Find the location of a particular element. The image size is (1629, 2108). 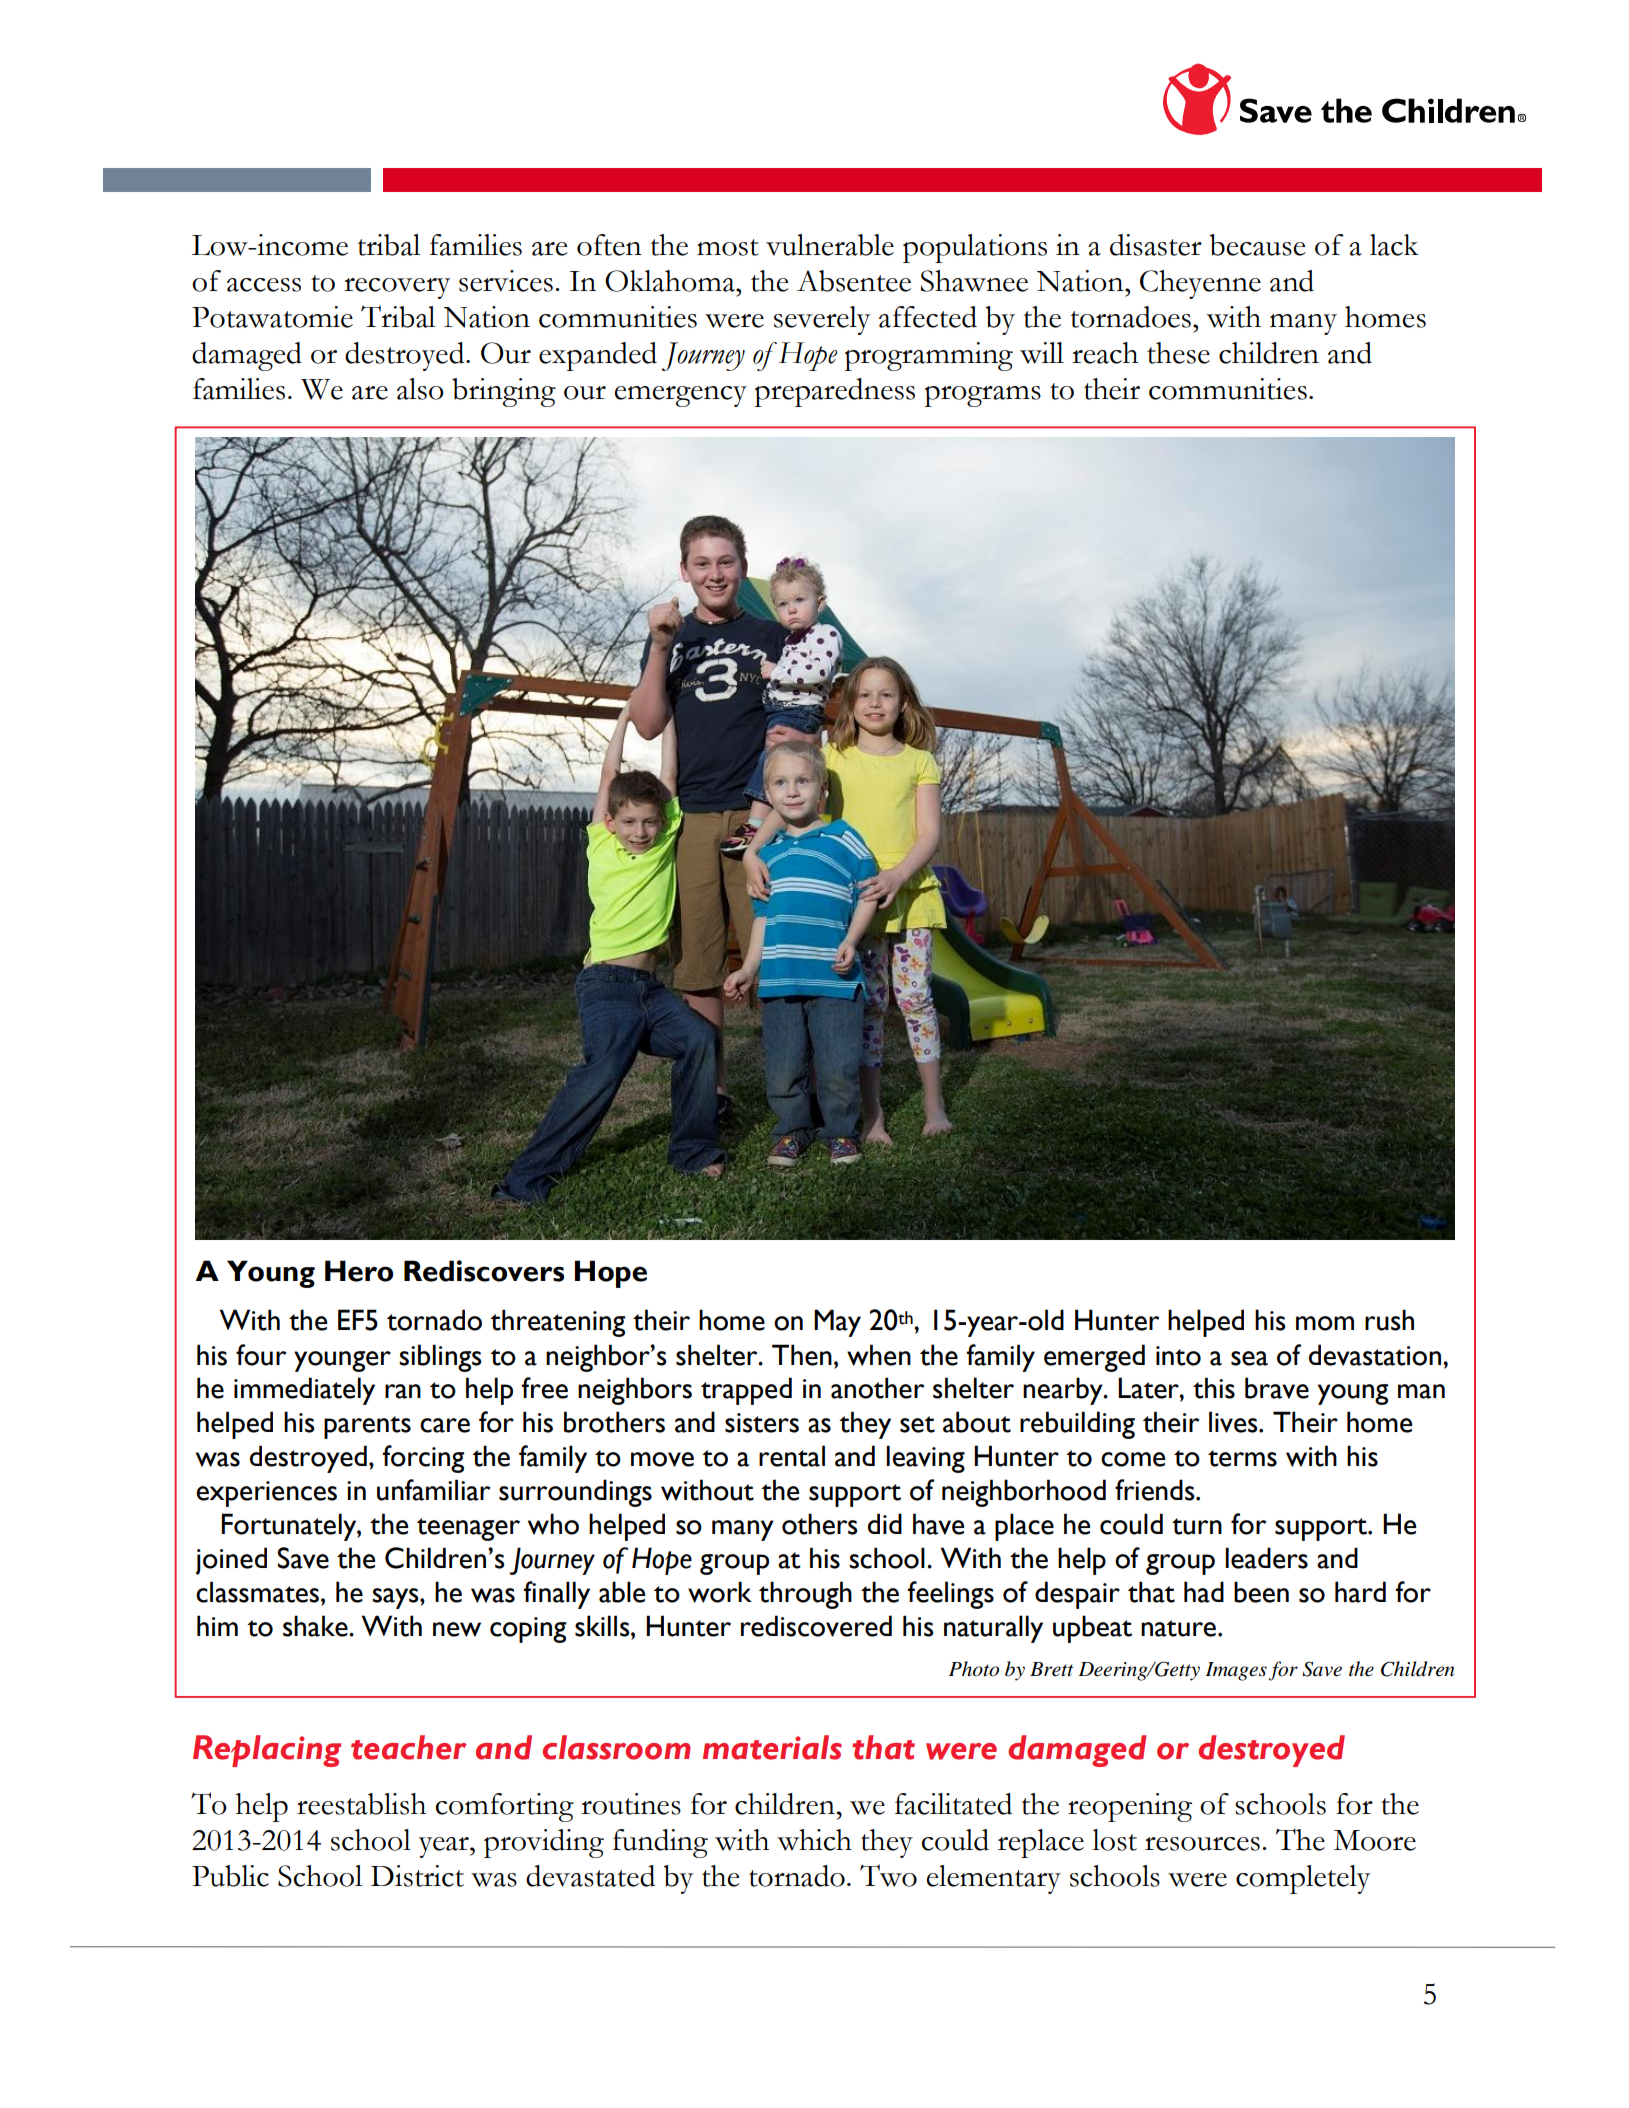

which is located at coordinates (814, 1840).
